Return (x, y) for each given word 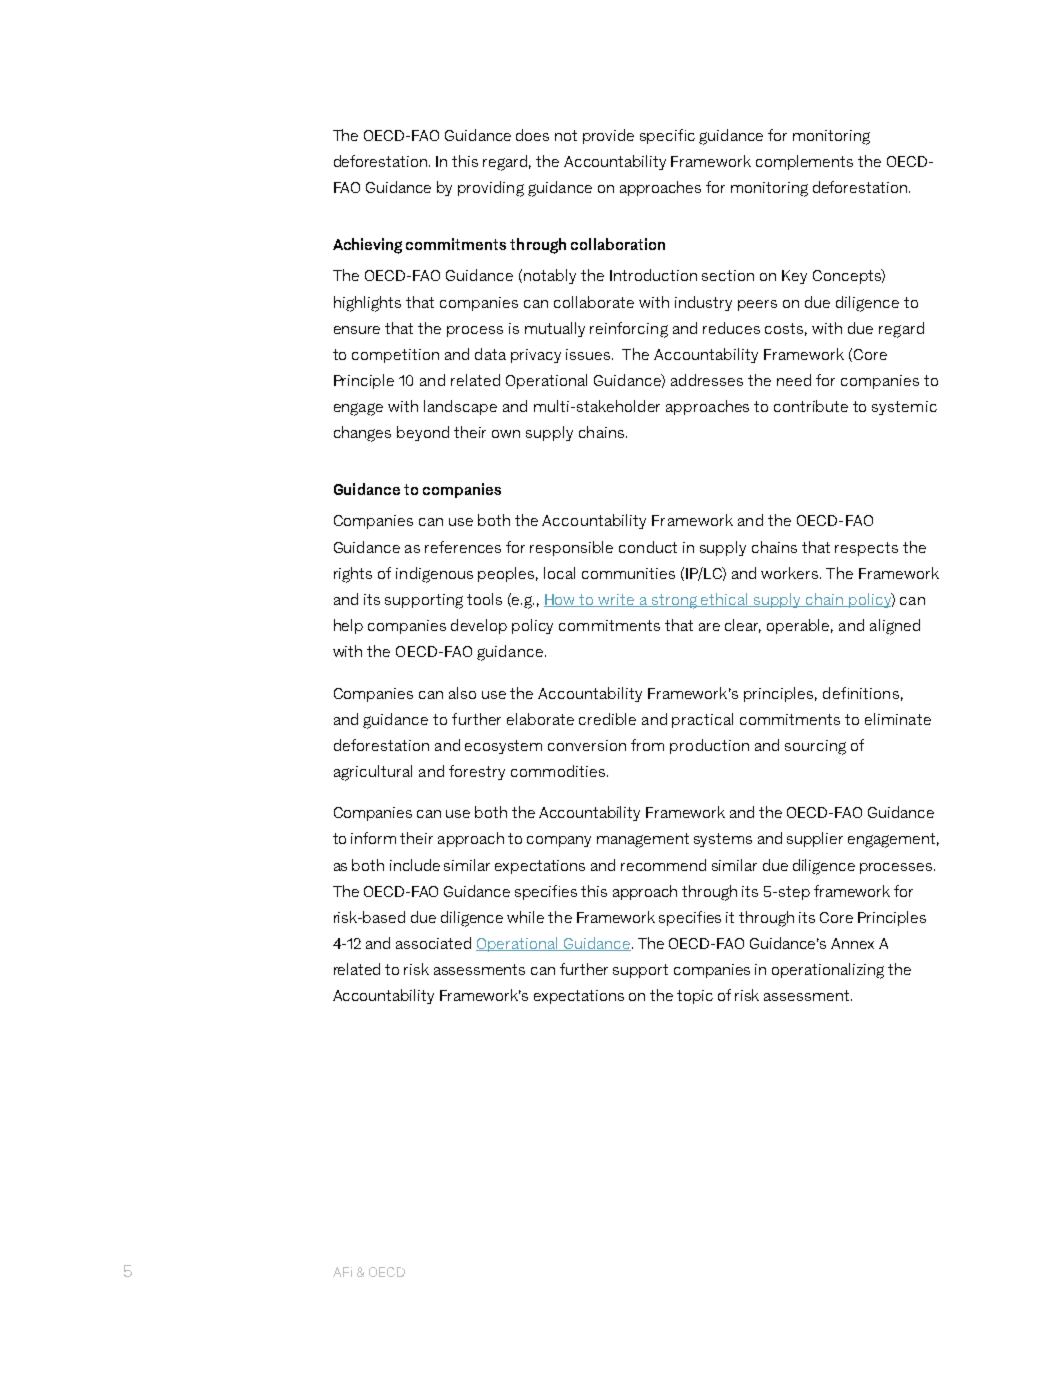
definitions (861, 693)
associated (433, 943)
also (462, 693)
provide (608, 136)
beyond (423, 433)
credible (607, 719)
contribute (811, 406)
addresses (707, 380)
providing (491, 189)
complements (804, 162)
